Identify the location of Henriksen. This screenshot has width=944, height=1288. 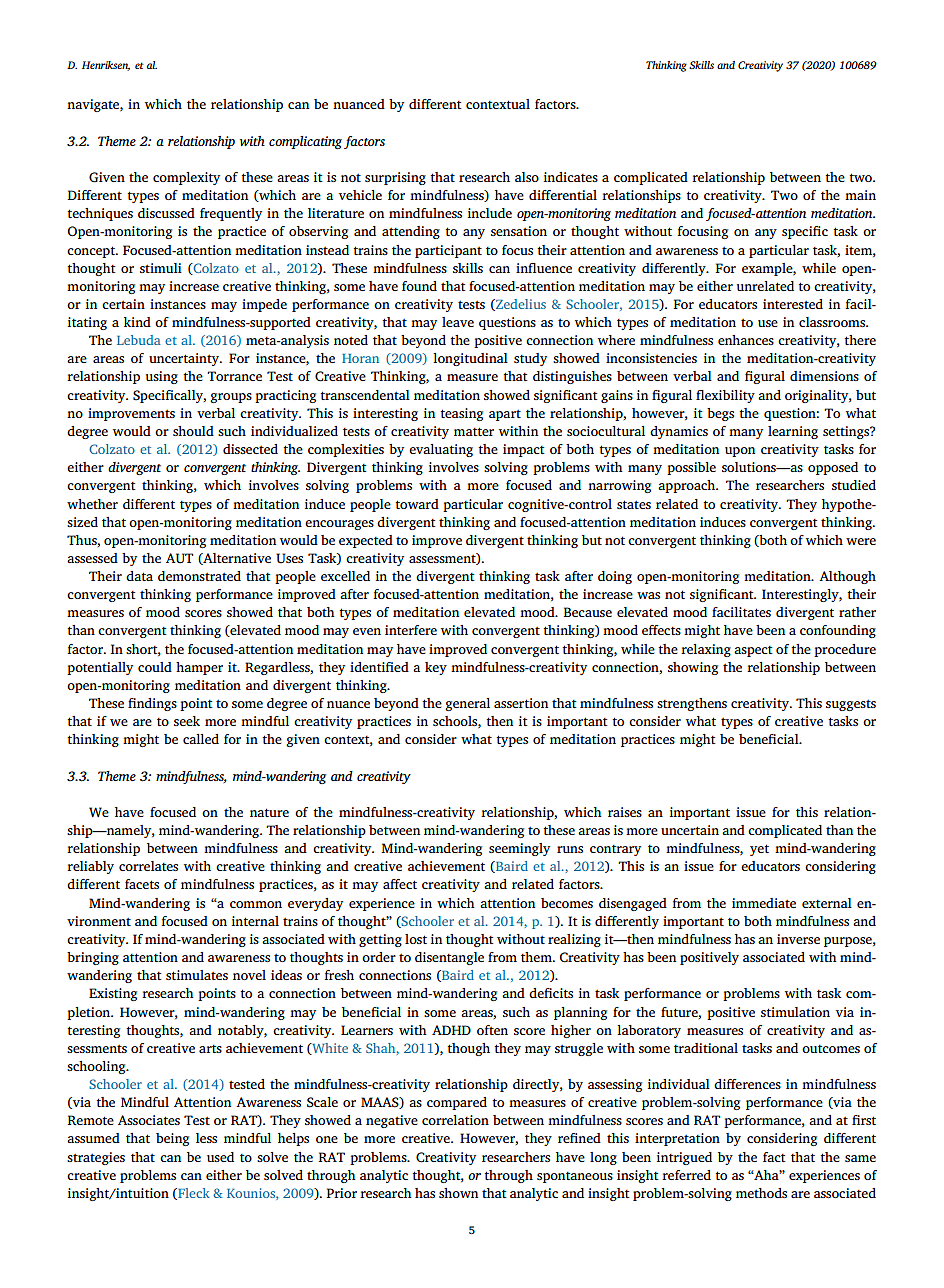
(106, 66).
